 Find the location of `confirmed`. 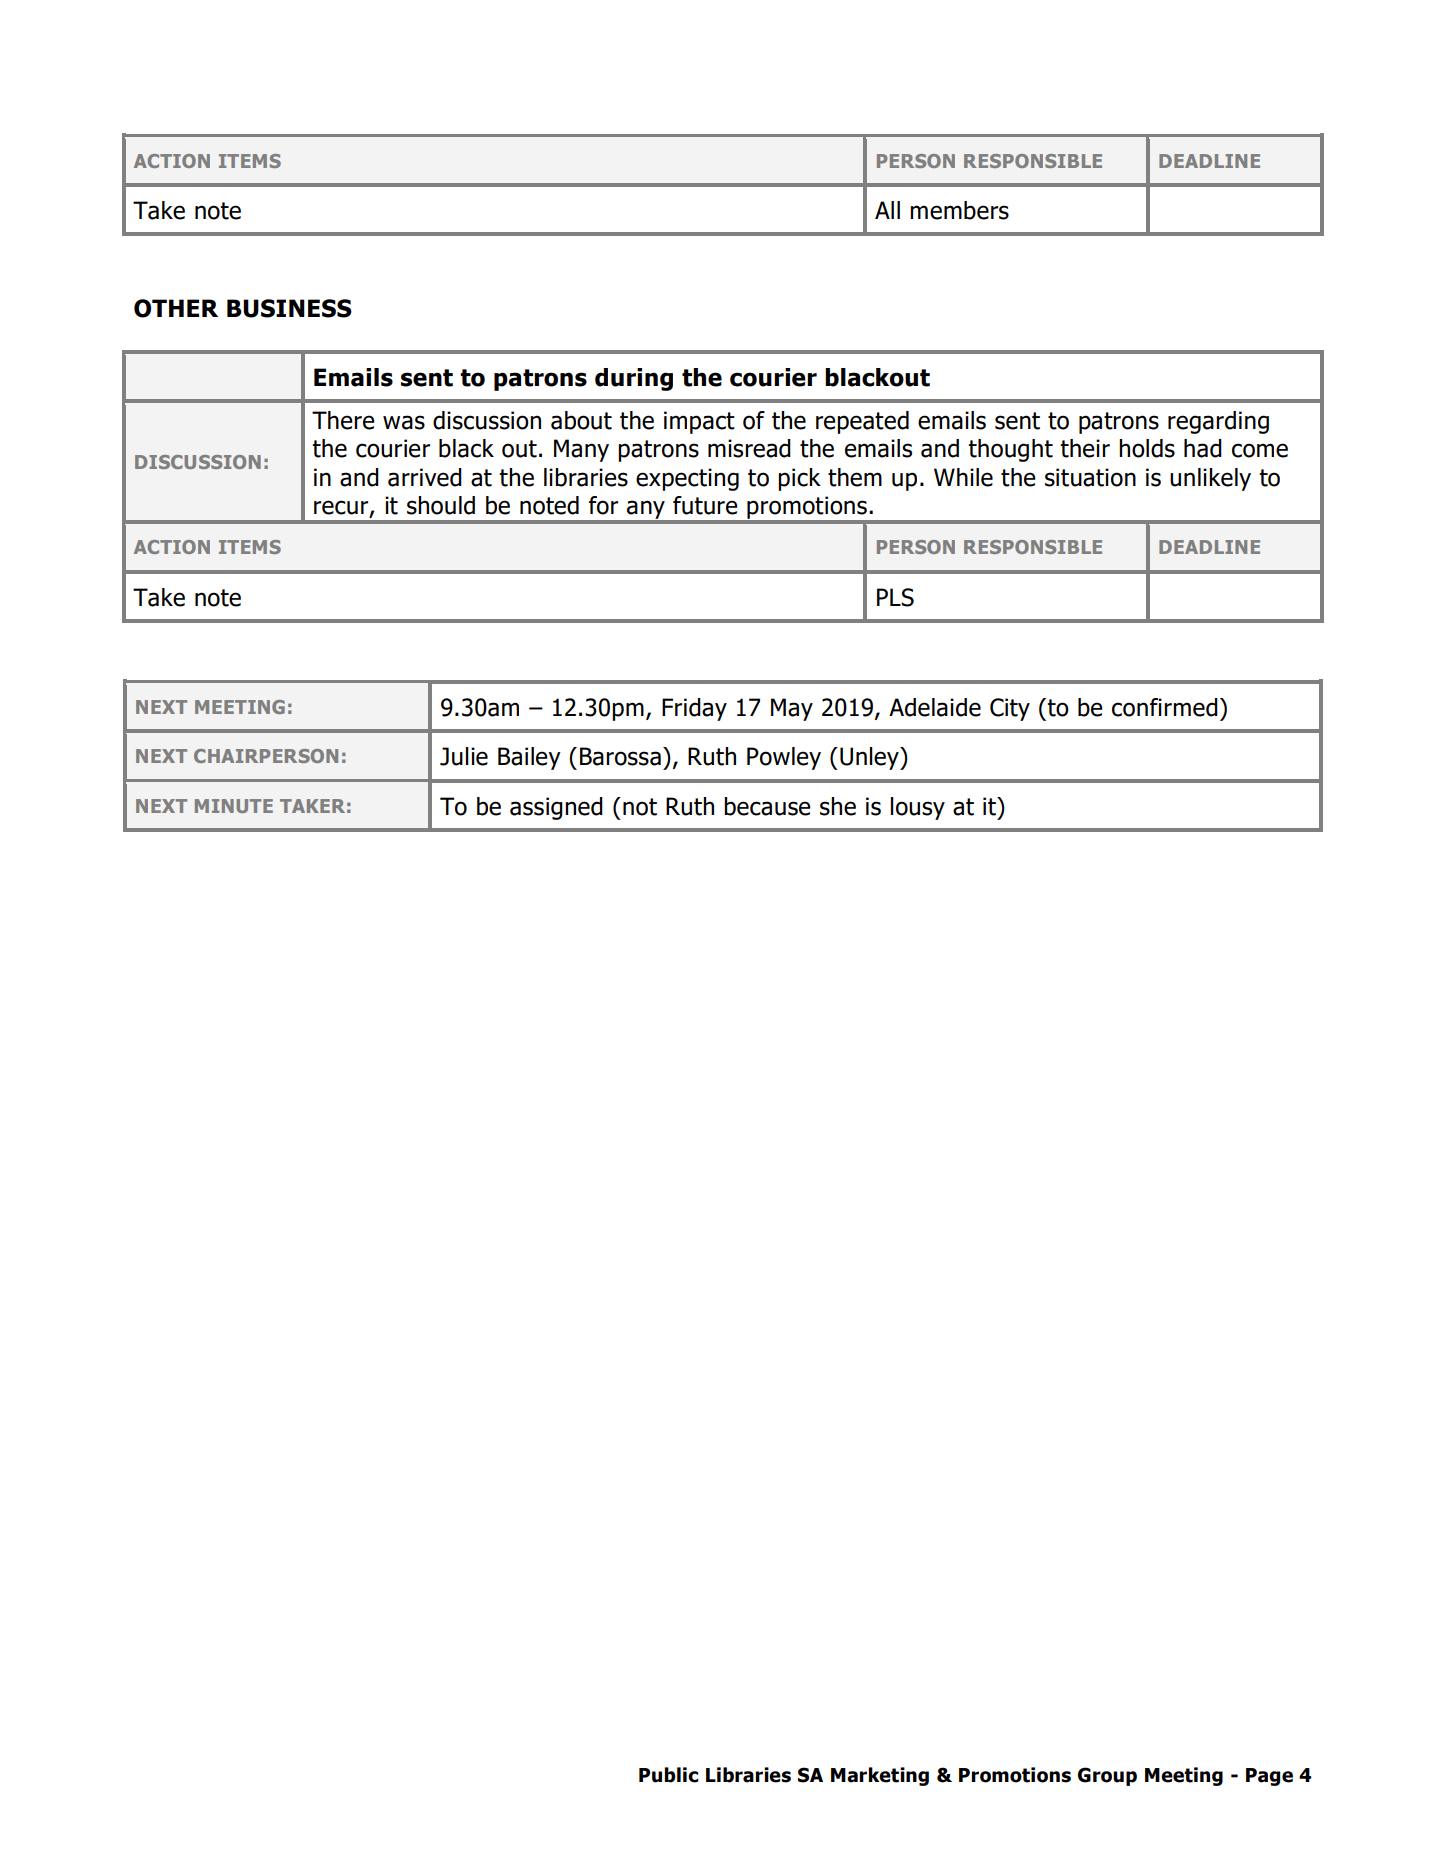

confirmed is located at coordinates (1165, 707).
